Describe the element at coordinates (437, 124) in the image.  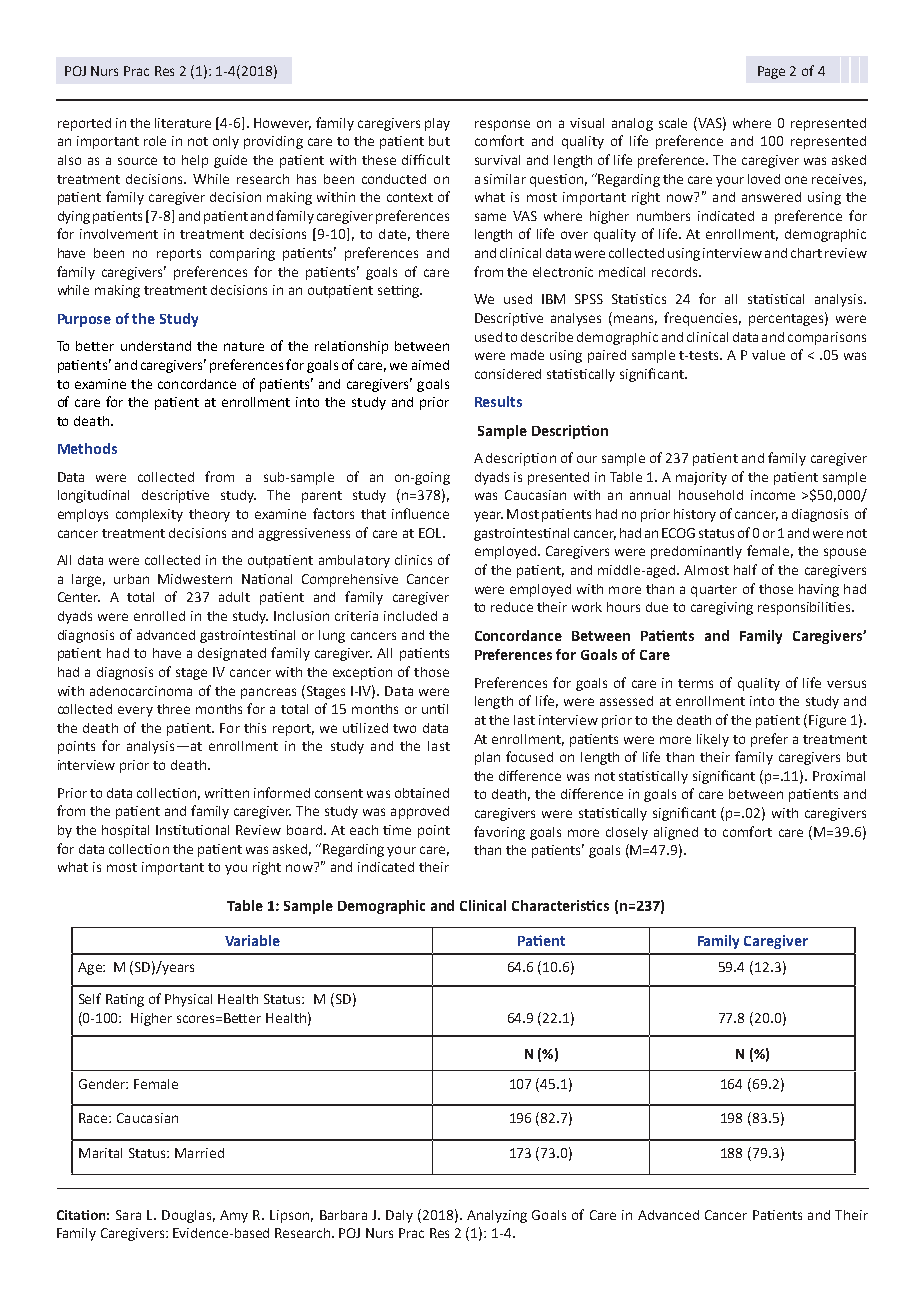
I see `play` at that location.
